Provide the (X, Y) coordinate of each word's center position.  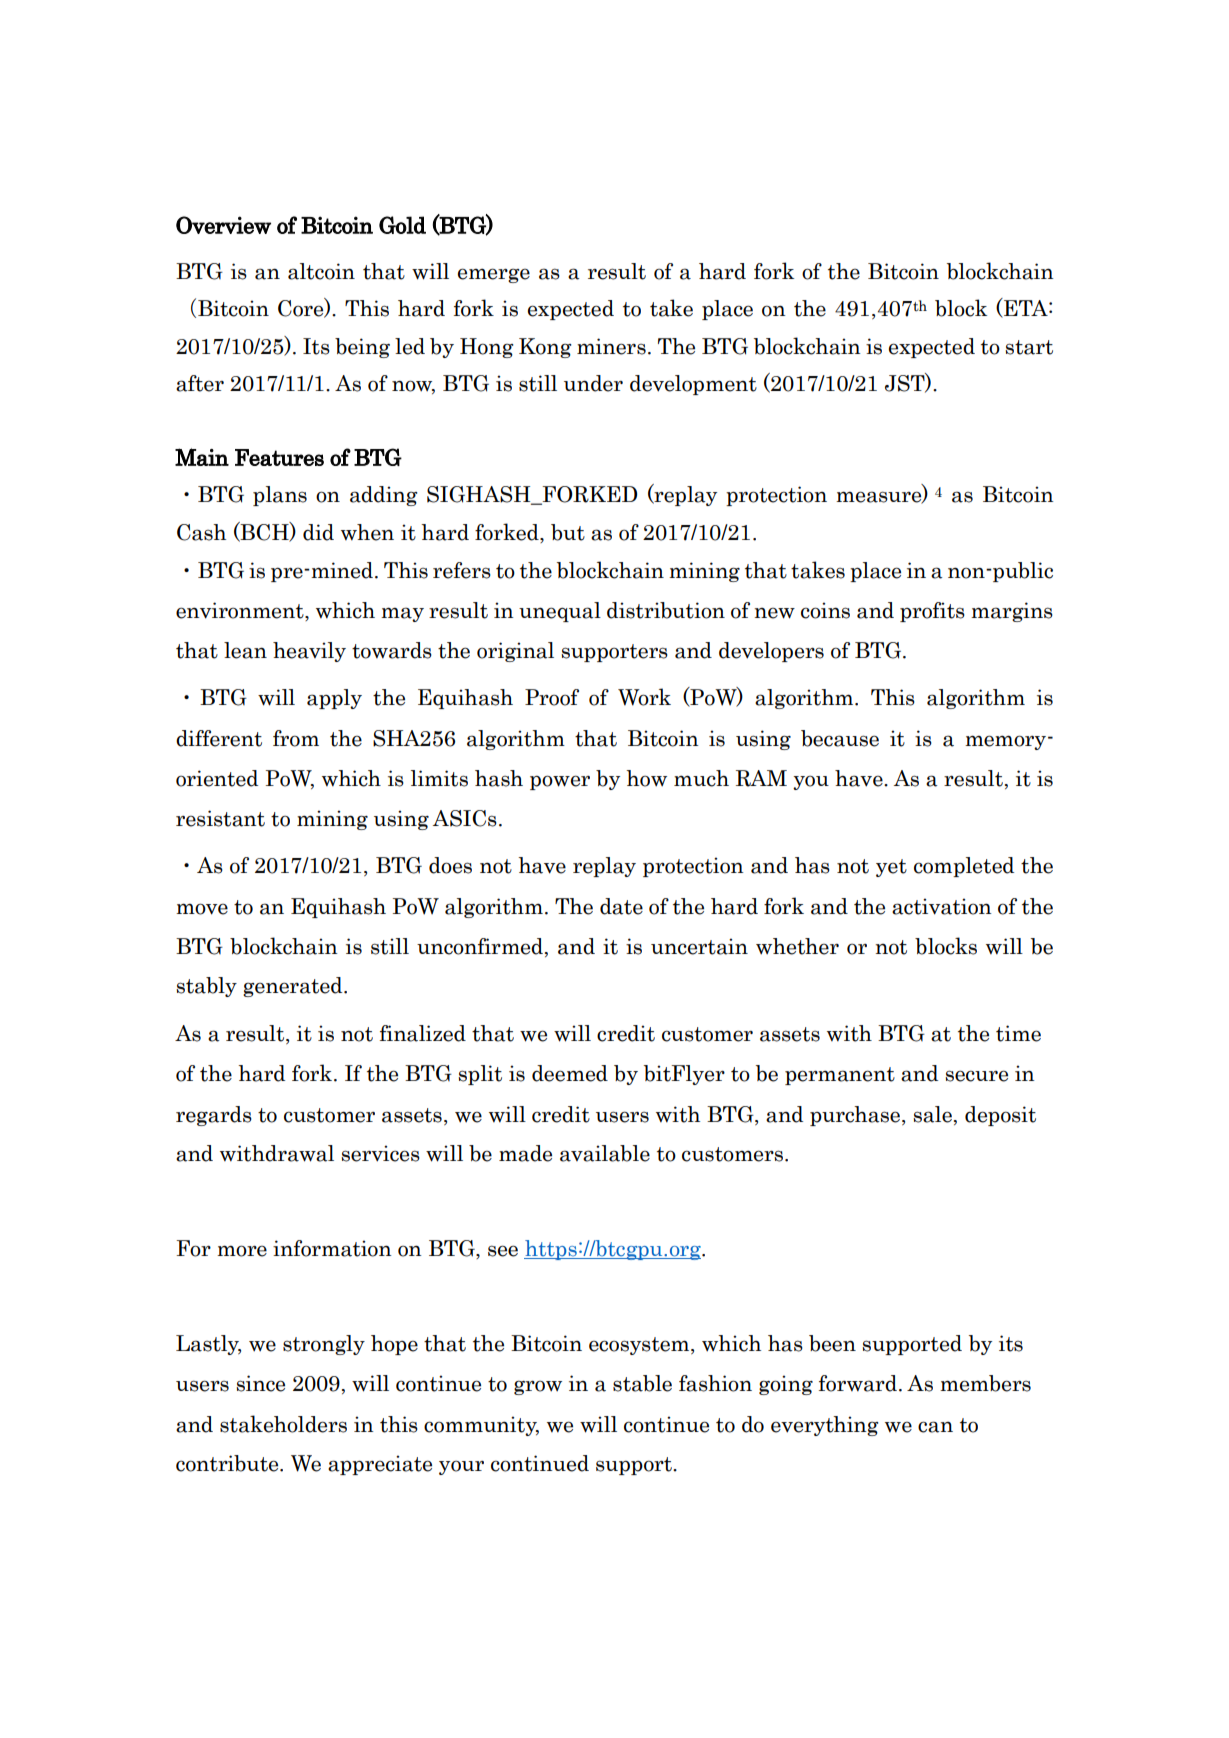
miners (611, 346)
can (935, 1427)
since (260, 1383)
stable (642, 1383)
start (1029, 347)
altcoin (321, 271)
